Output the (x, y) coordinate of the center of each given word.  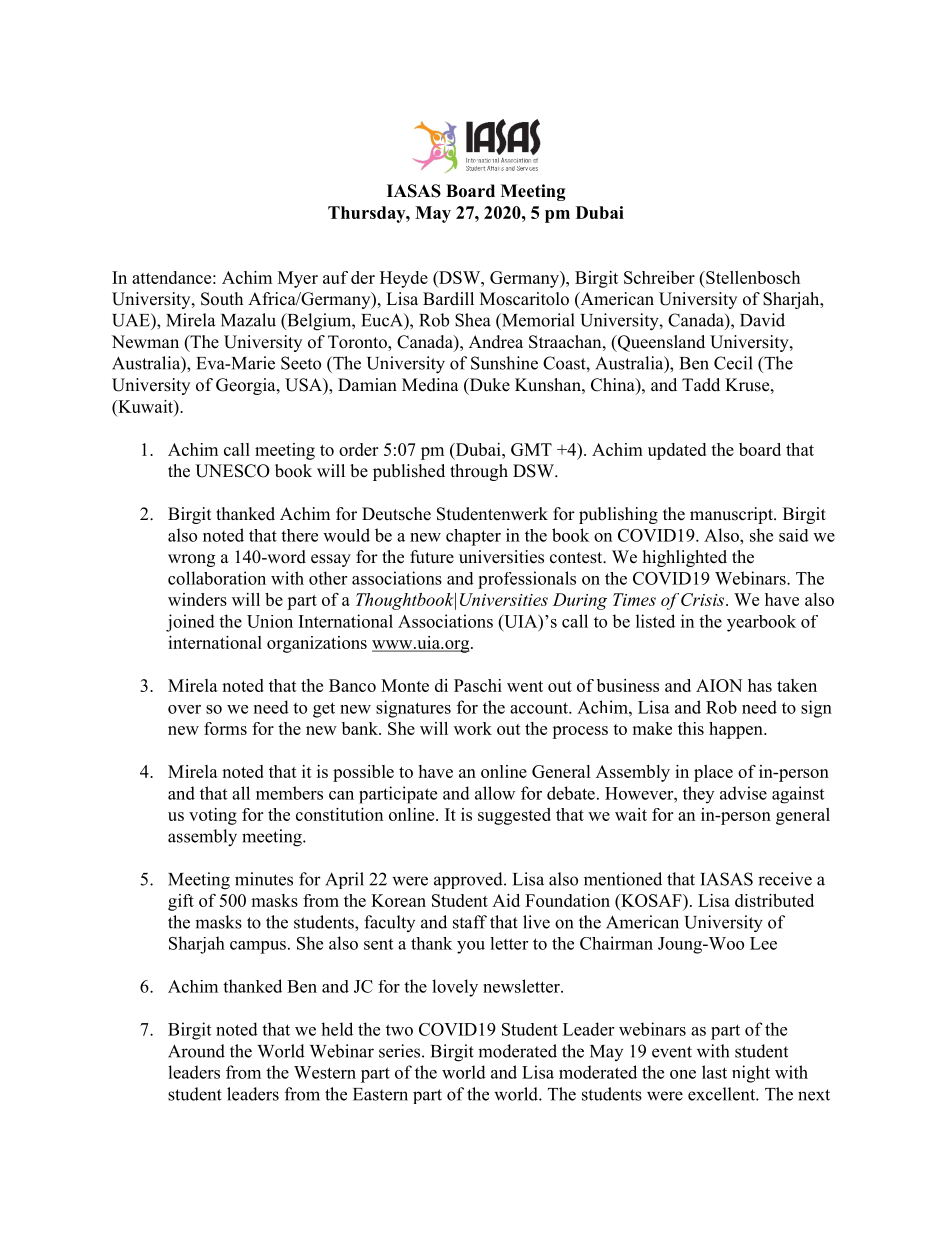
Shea (473, 320)
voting (213, 816)
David (762, 320)
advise (743, 793)
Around (196, 1051)
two (399, 1030)
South (222, 299)
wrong (191, 560)
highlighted (685, 558)
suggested (514, 816)
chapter (473, 537)
